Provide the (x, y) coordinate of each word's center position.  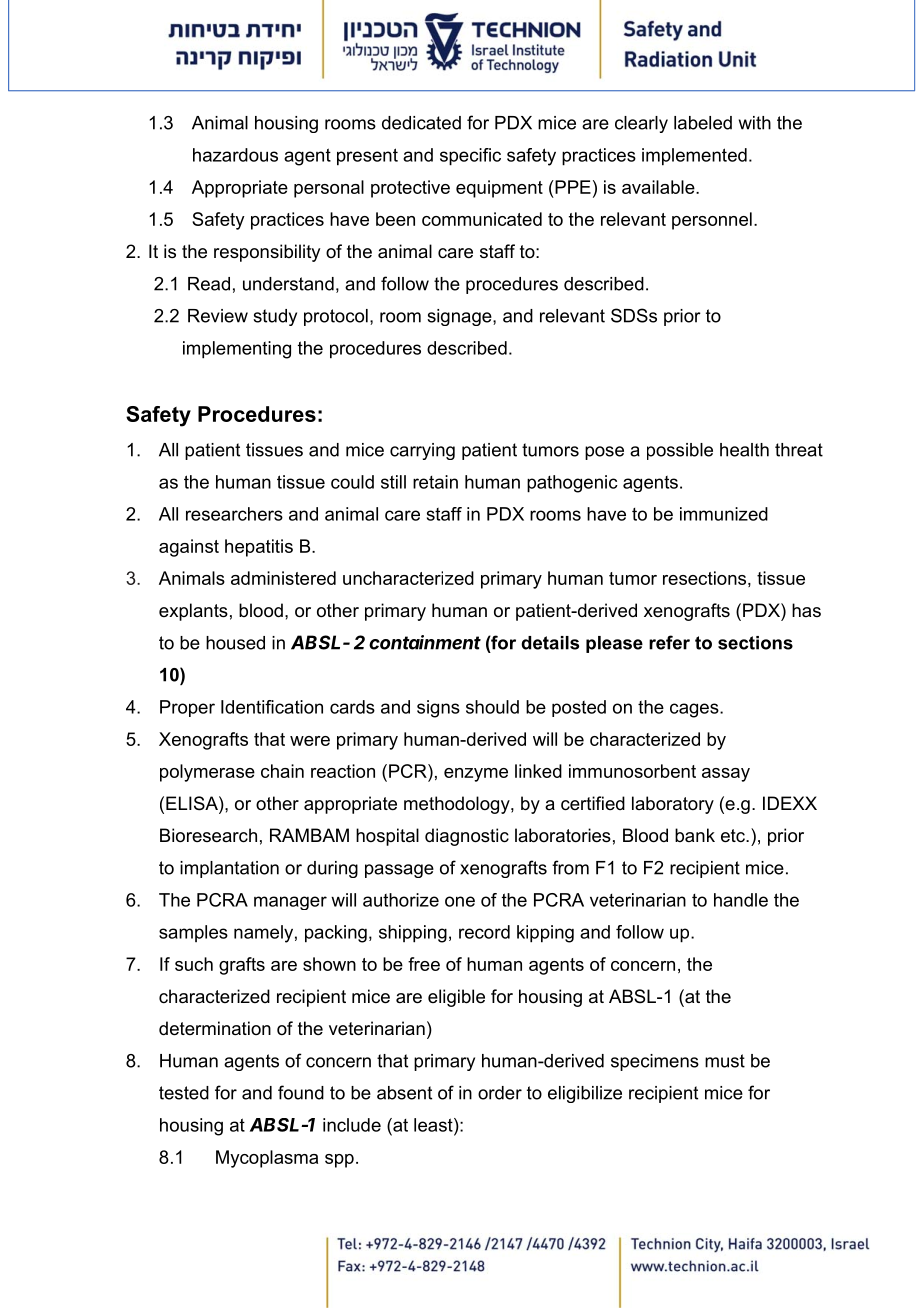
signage (460, 317)
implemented (694, 157)
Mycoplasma (267, 1159)
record (484, 932)
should (492, 707)
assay (726, 775)
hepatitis (259, 548)
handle (741, 900)
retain (435, 482)
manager (290, 903)
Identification (272, 707)
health (744, 450)
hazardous (235, 155)
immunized (724, 514)
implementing (237, 350)
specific (470, 157)
